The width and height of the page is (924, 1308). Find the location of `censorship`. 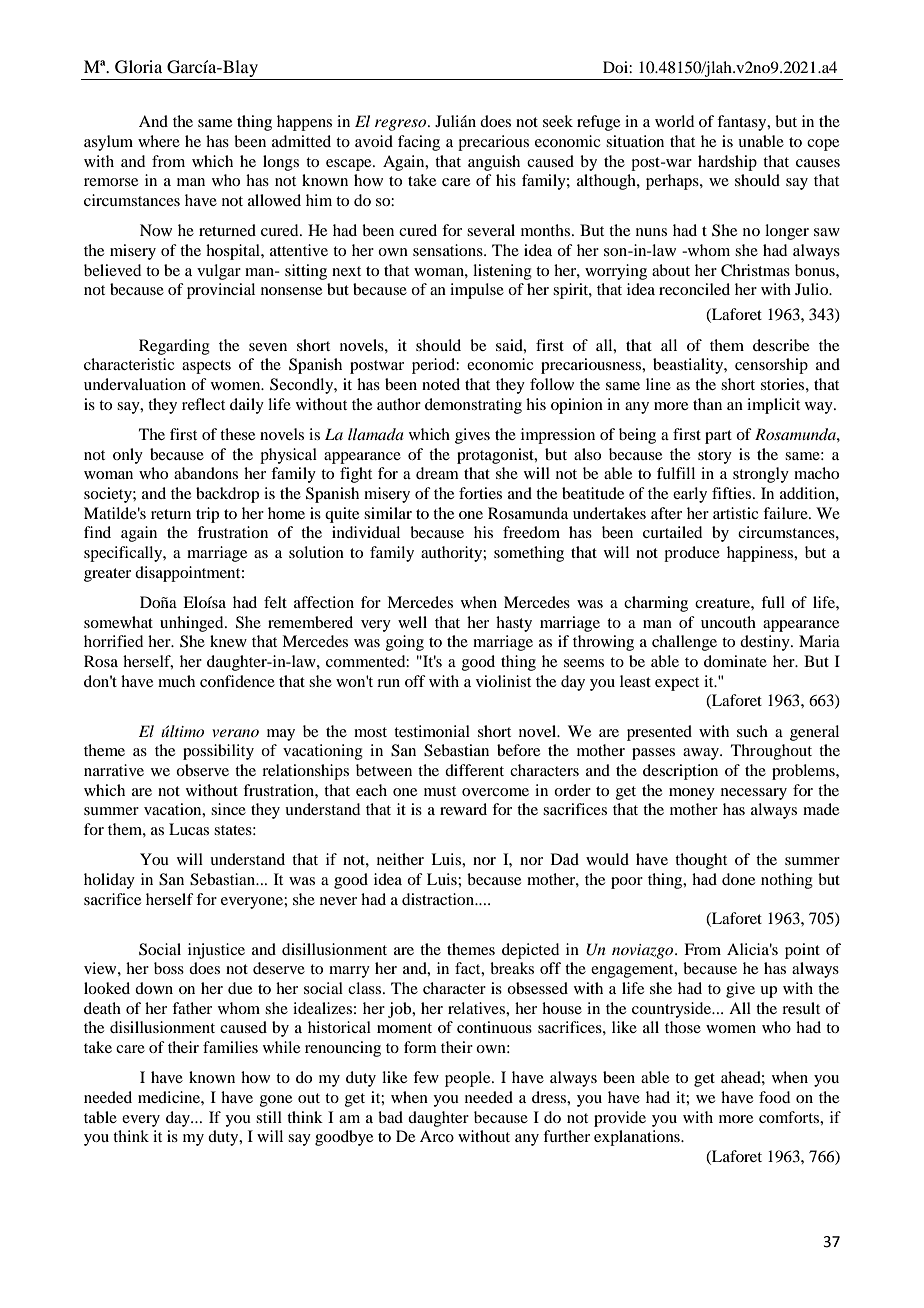

censorship is located at coordinates (771, 366).
